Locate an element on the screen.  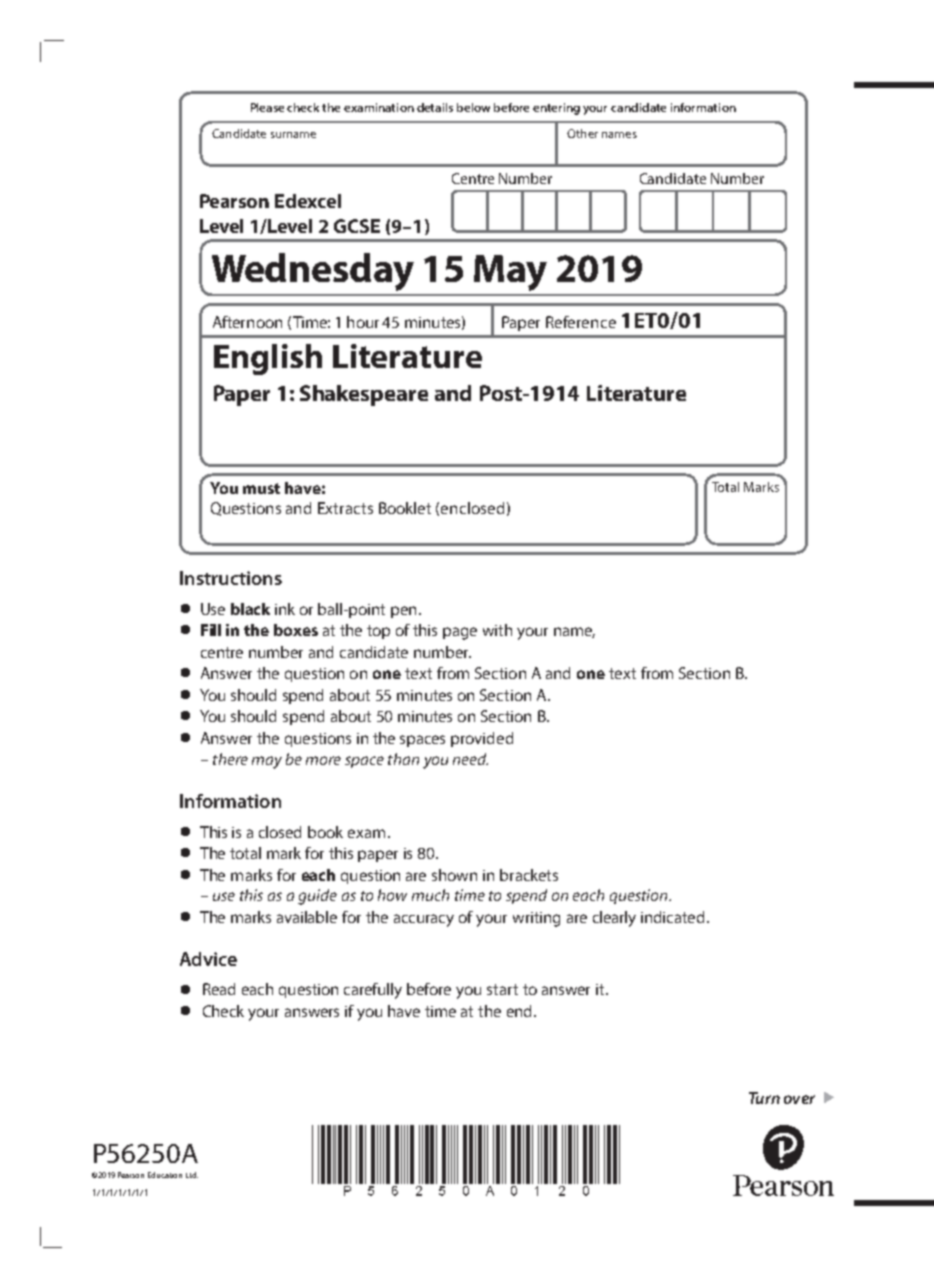
Other is located at coordinates (582, 133).
